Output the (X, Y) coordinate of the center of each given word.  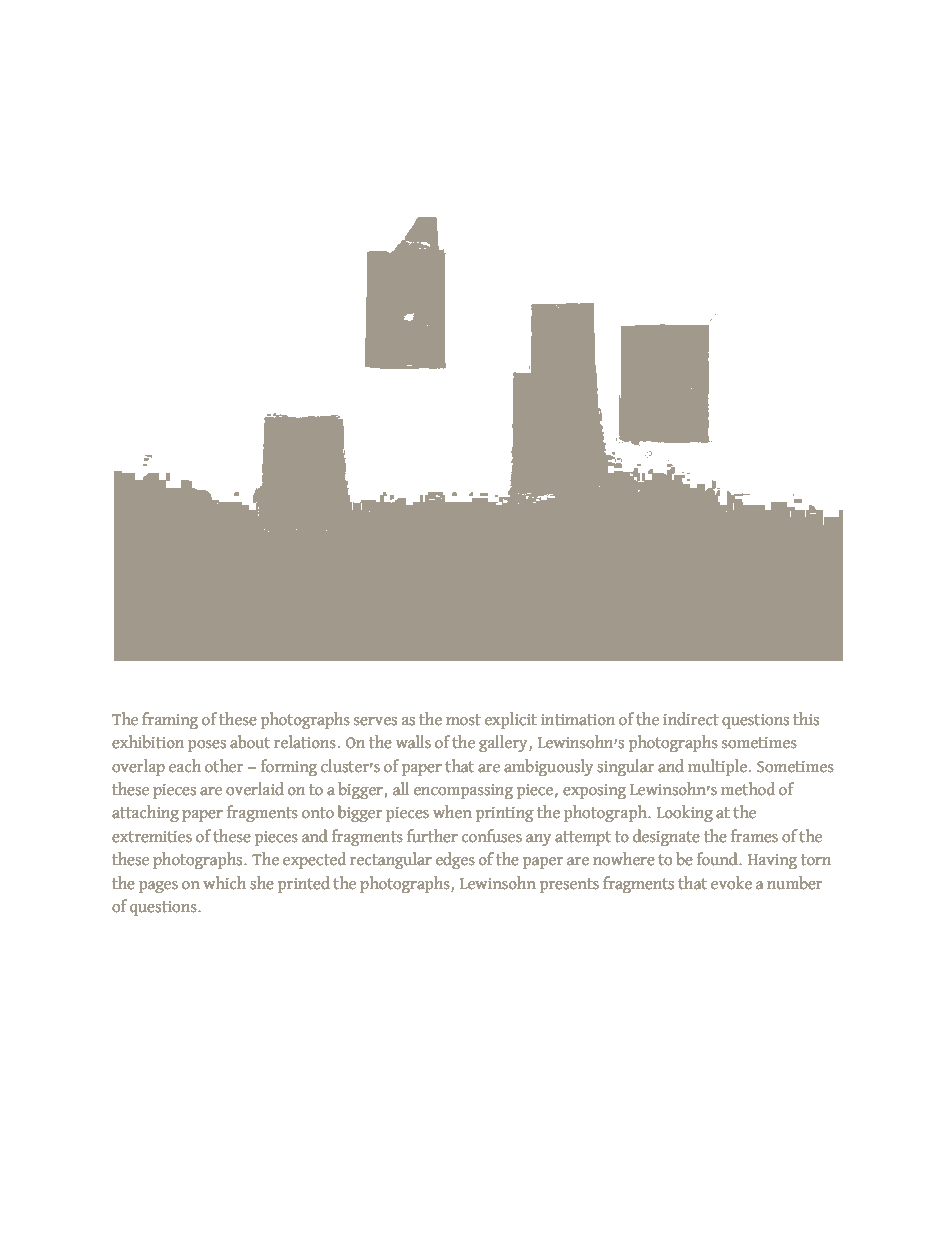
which (224, 883)
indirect (691, 719)
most (463, 720)
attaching (145, 813)
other (224, 766)
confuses (492, 836)
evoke (731, 883)
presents (569, 885)
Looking (685, 813)
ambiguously (548, 767)
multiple (717, 767)
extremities (152, 837)
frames (754, 836)
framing (170, 720)
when (452, 812)
